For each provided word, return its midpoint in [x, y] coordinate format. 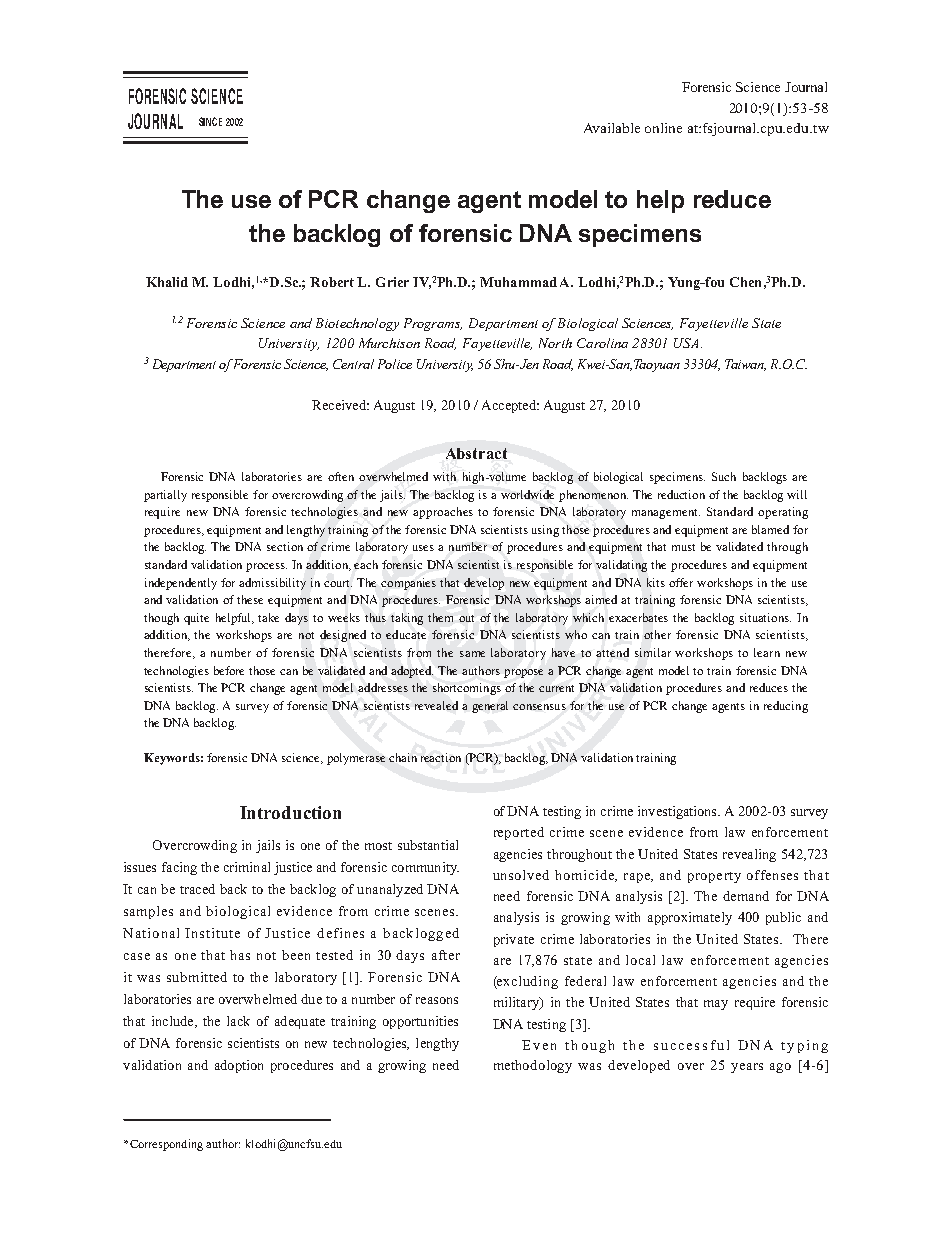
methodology [533, 1066]
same [472, 654]
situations [765, 617]
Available [612, 128]
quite [196, 619]
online [663, 128]
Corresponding [166, 1145]
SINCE [210, 121]
